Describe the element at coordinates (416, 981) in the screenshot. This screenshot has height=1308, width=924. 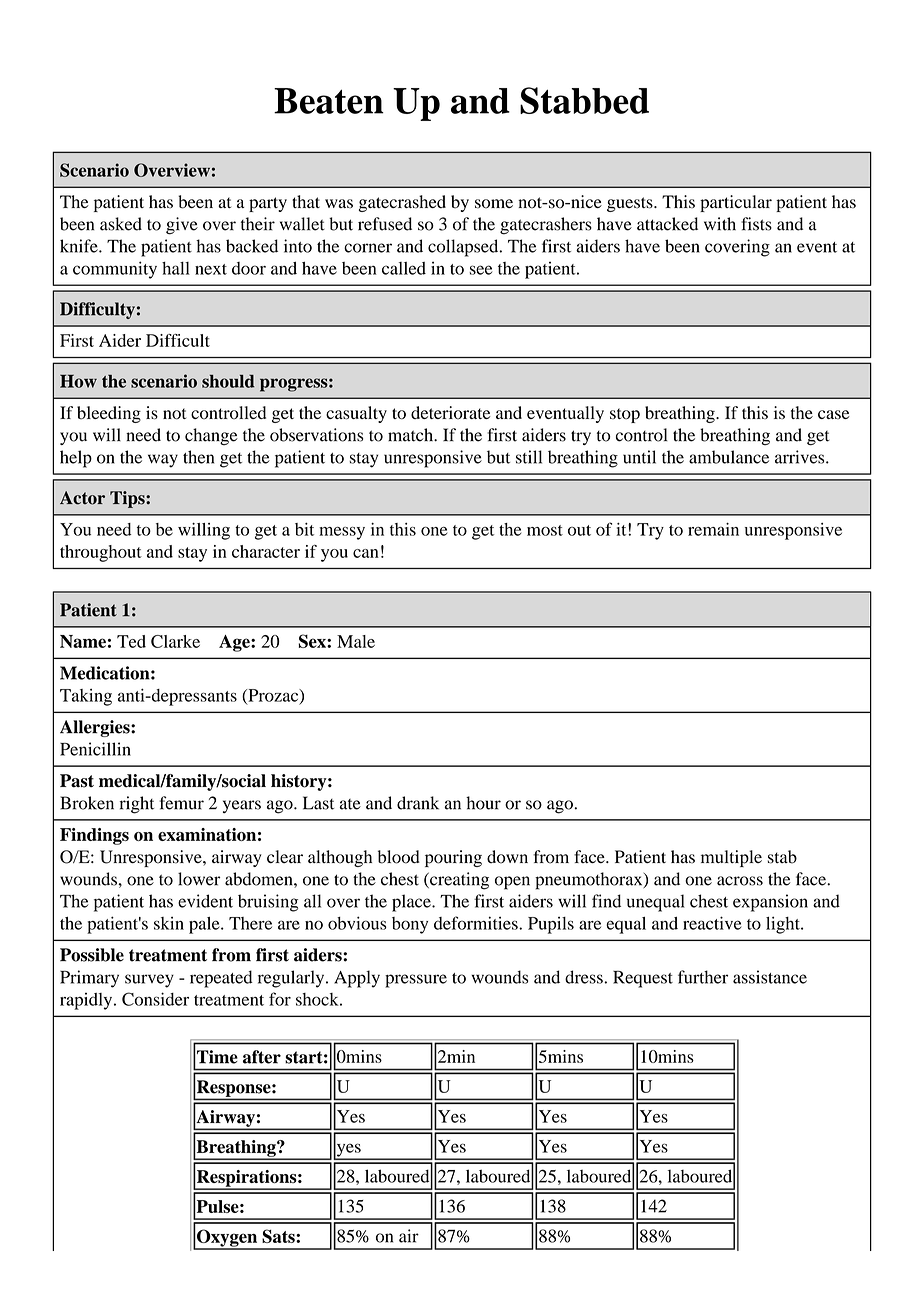
I see `pressure` at that location.
